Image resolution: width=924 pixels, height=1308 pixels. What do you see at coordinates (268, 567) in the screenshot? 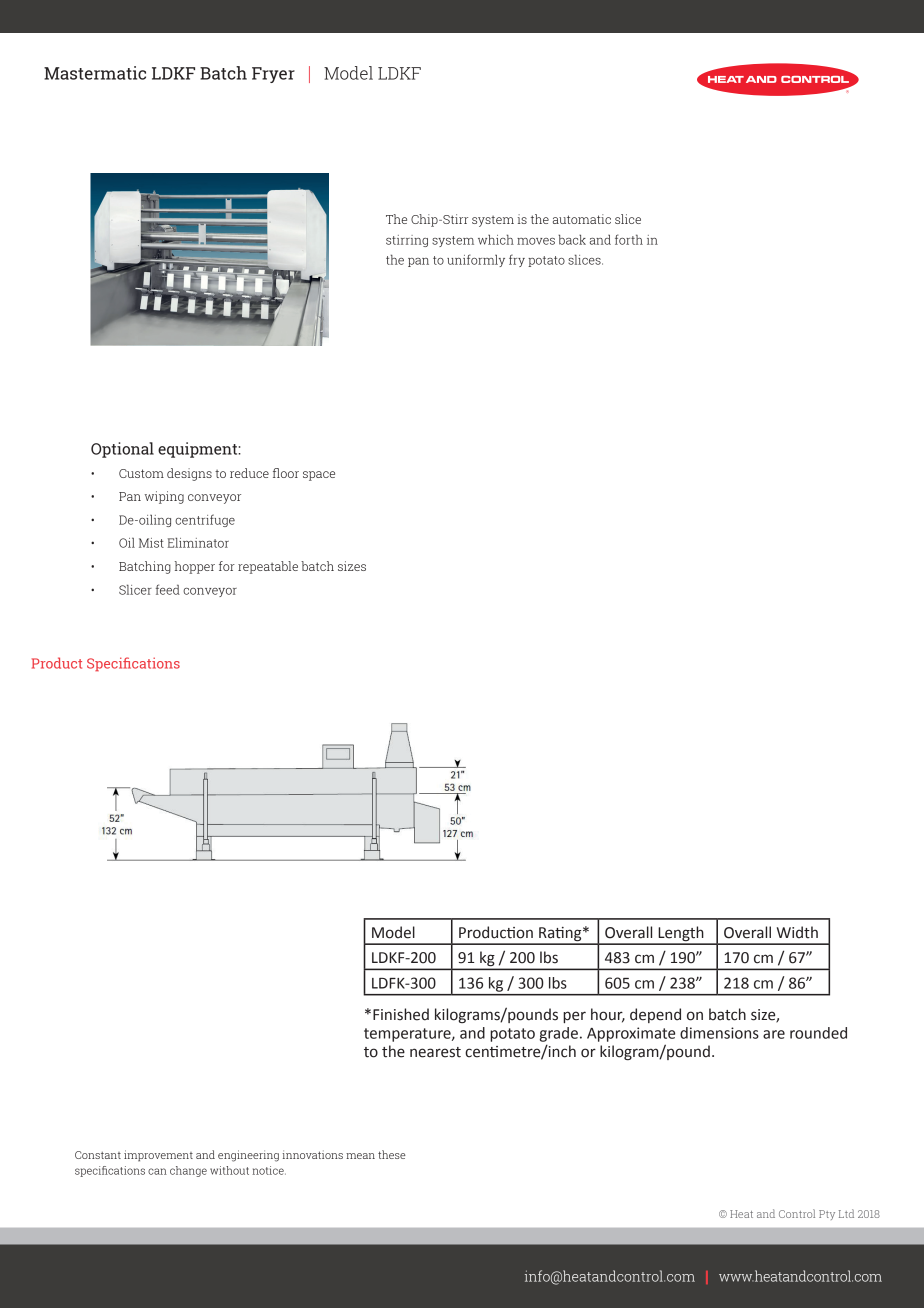
I see `repeatable` at bounding box center [268, 567].
